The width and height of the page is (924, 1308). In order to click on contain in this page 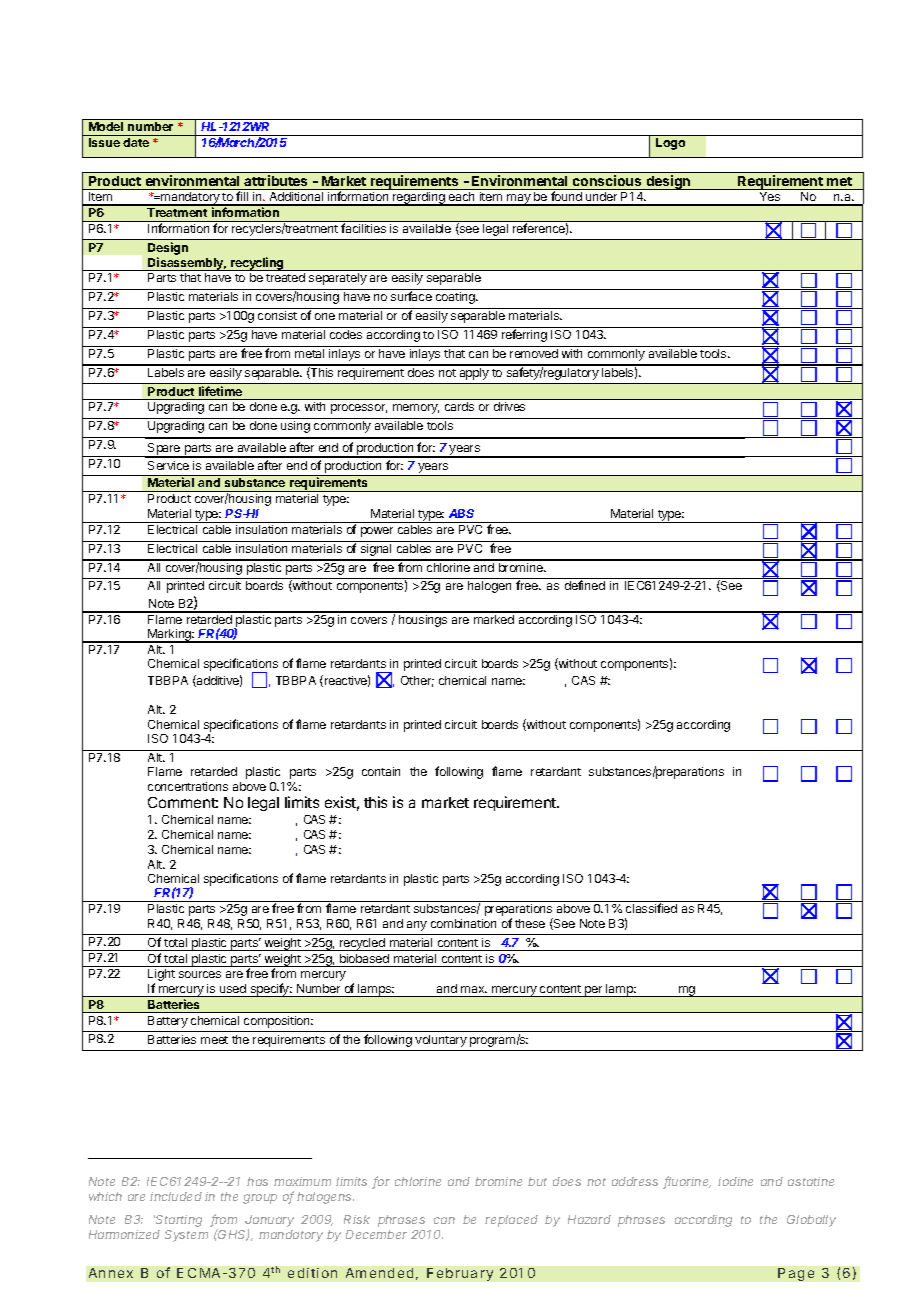, I will do `click(381, 771)`.
